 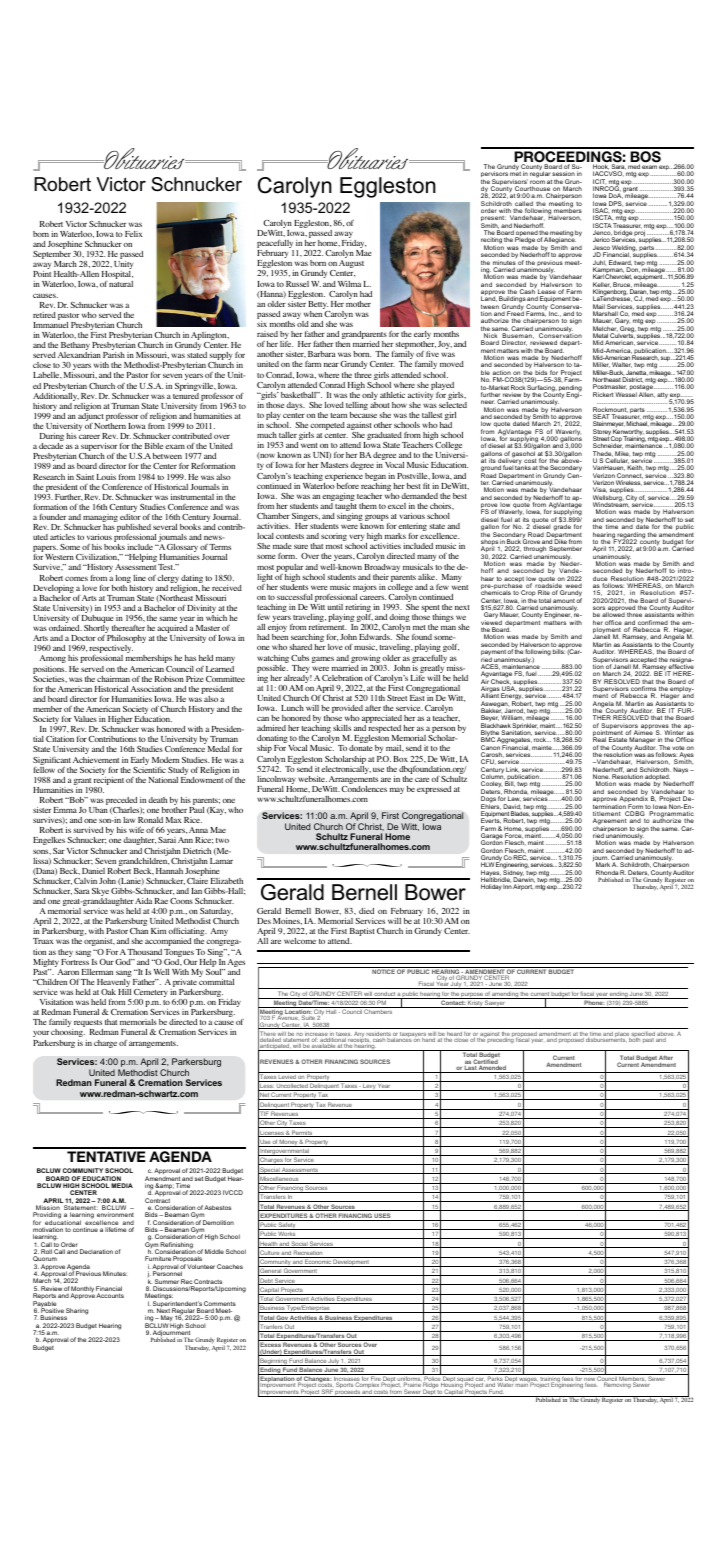 What do you see at coordinates (623, 286) in the screenshot?
I see `Bruce` at bounding box center [623, 286].
